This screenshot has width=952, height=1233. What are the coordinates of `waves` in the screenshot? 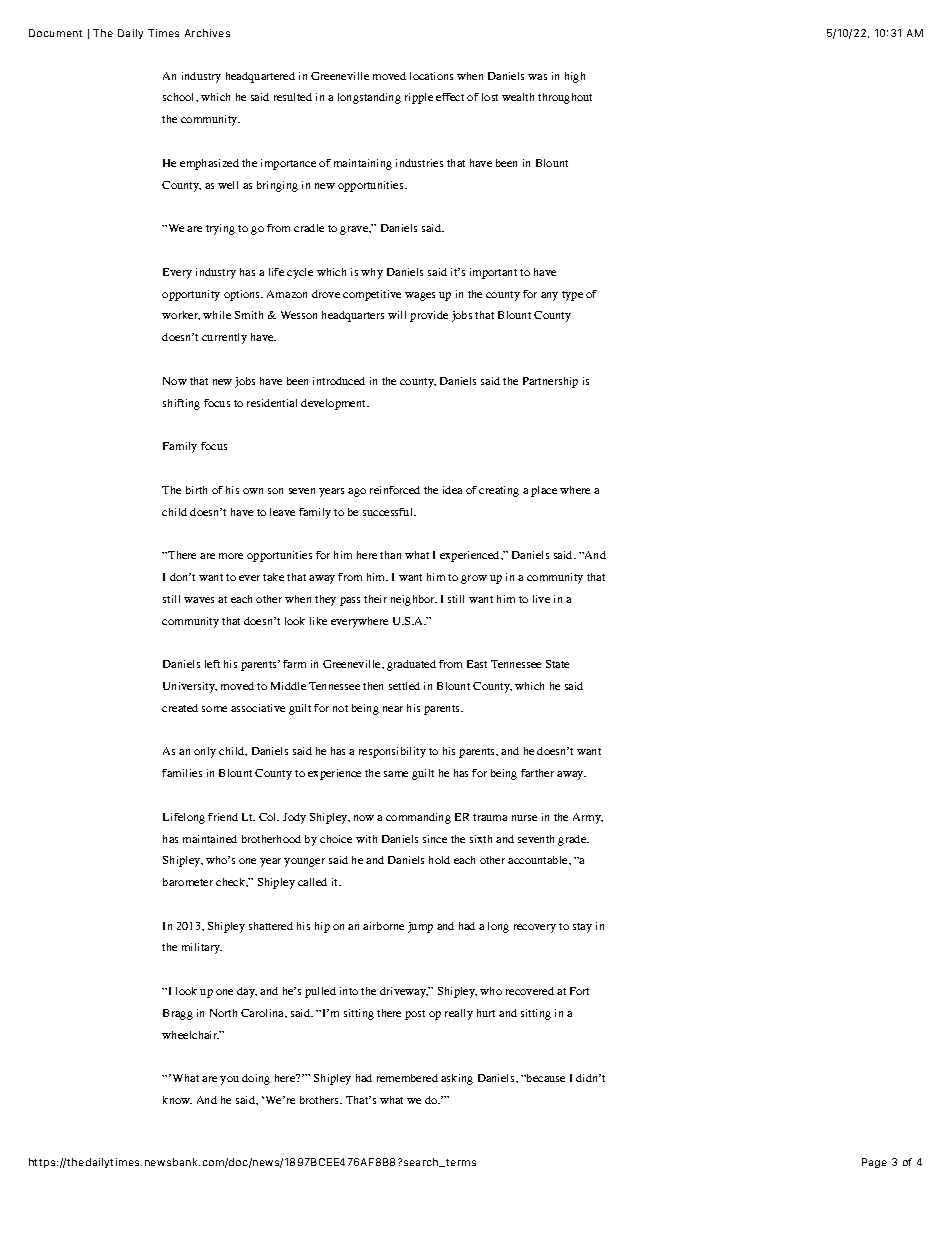 It's located at (199, 600).
